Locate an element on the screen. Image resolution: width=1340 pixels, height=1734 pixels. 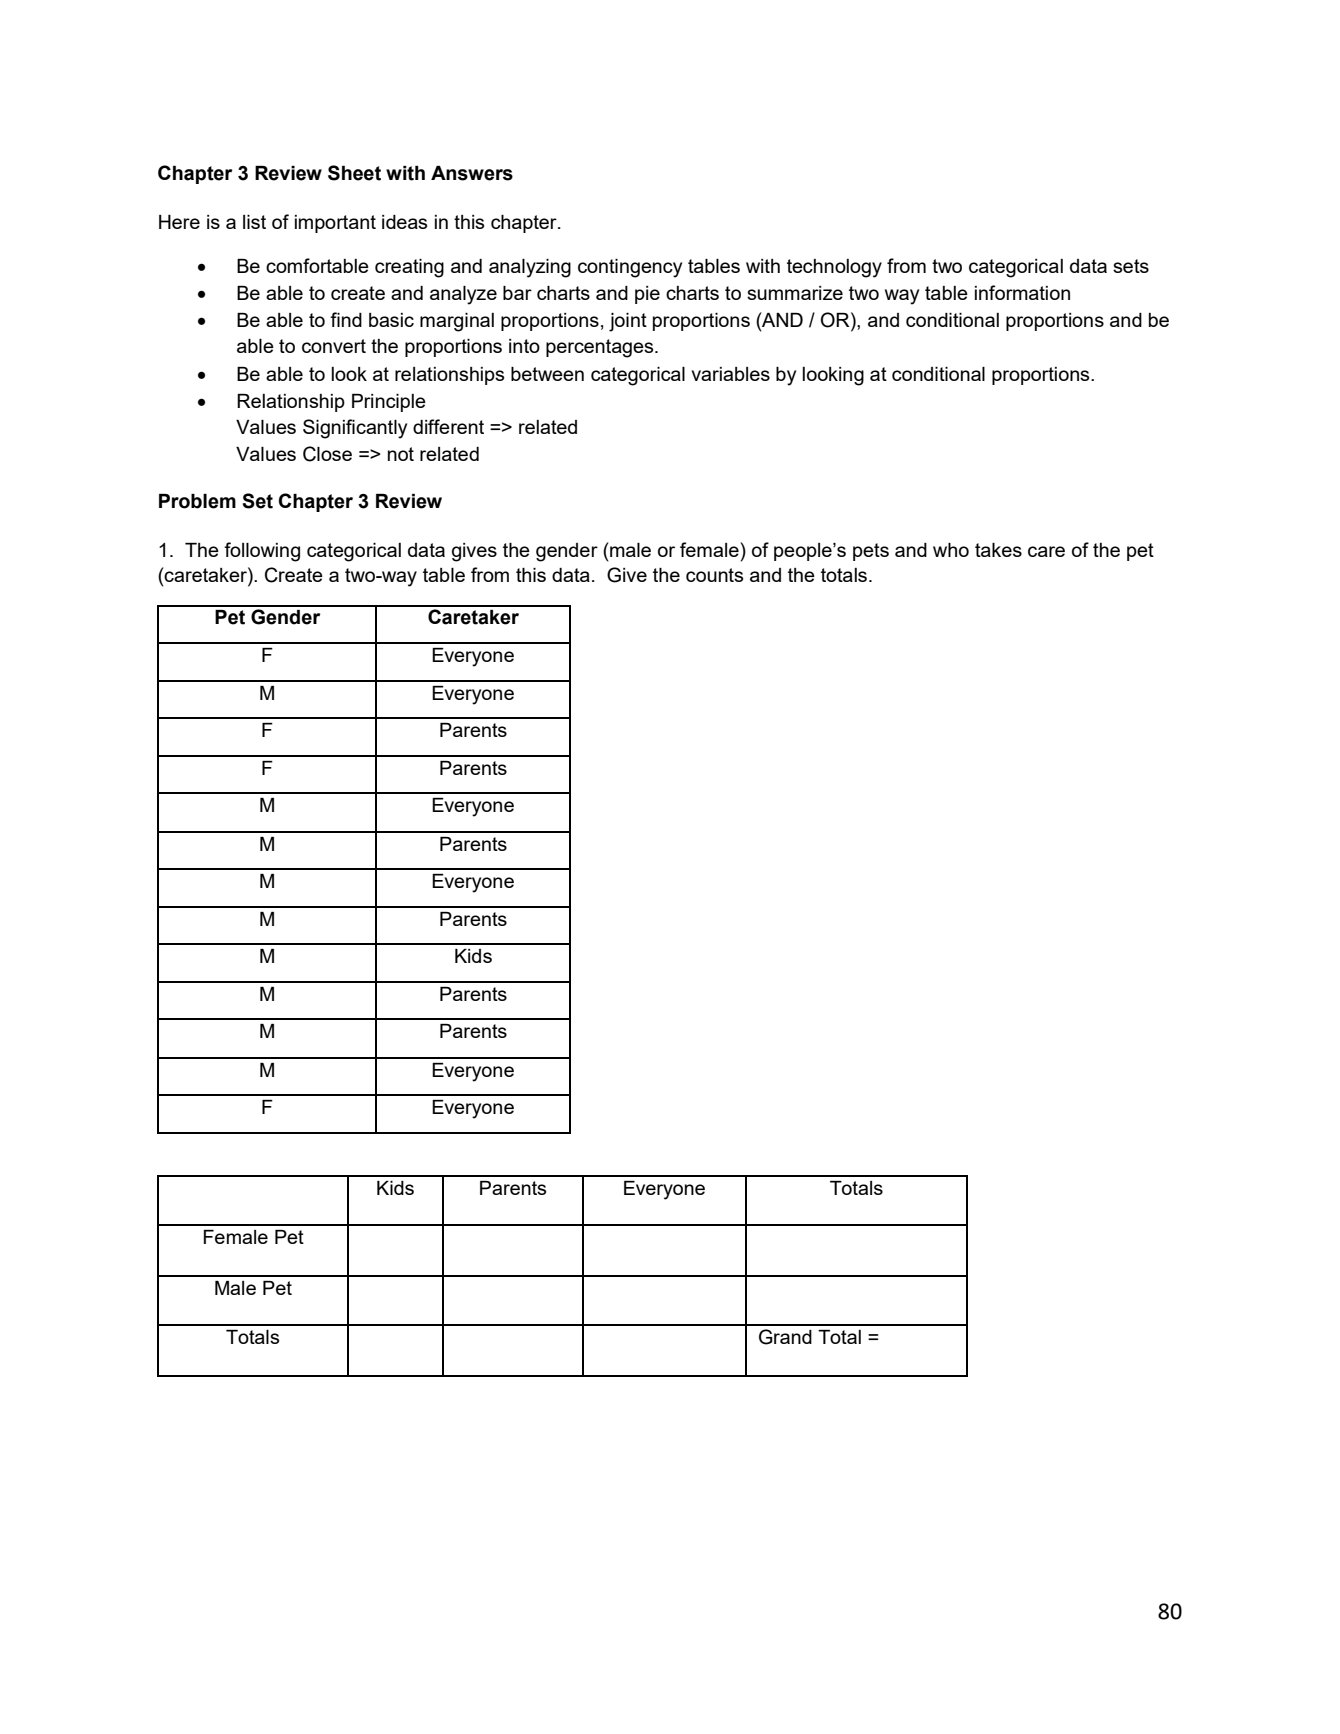
information is located at coordinates (1022, 292).
